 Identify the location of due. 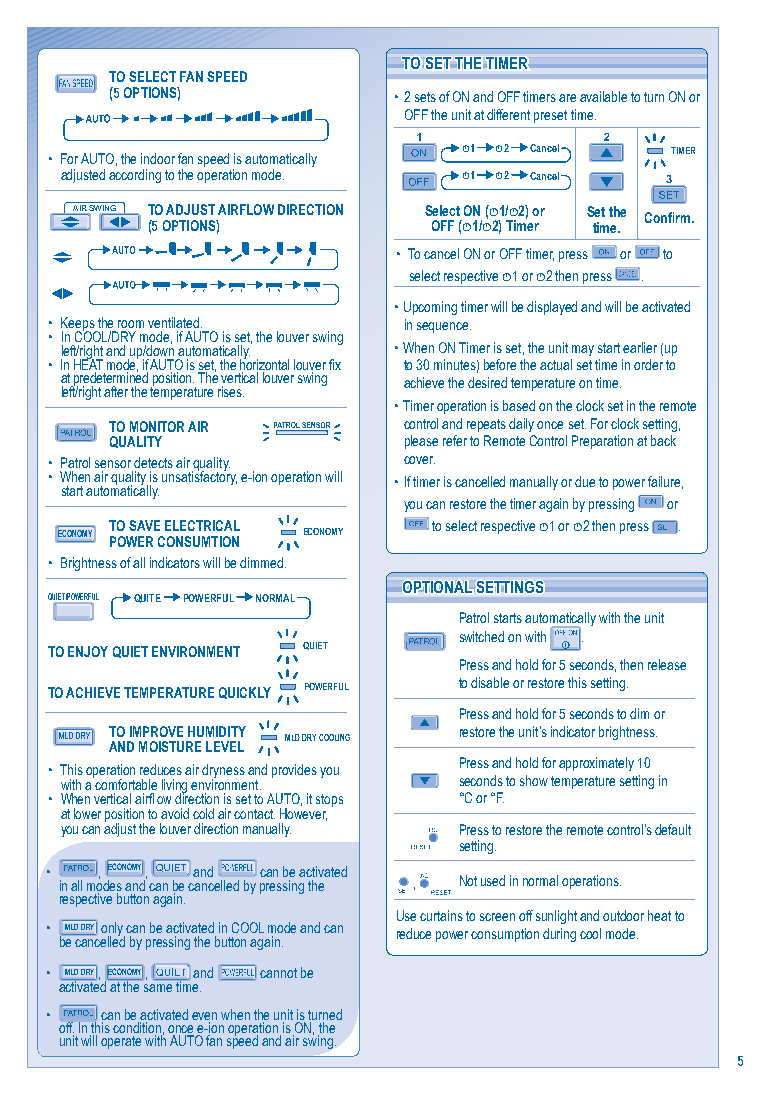
(585, 481).
